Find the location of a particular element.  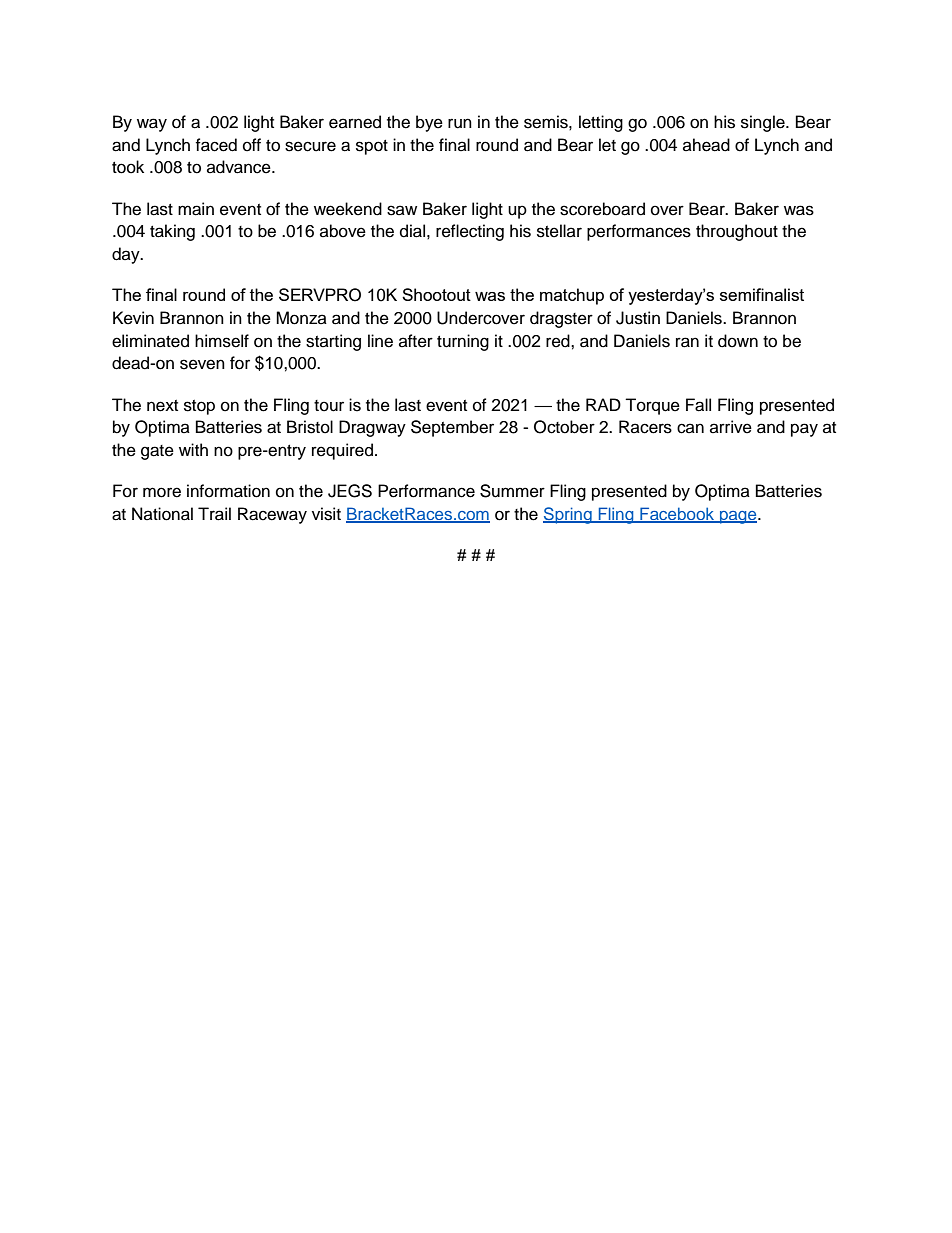

throughout is located at coordinates (737, 232).
